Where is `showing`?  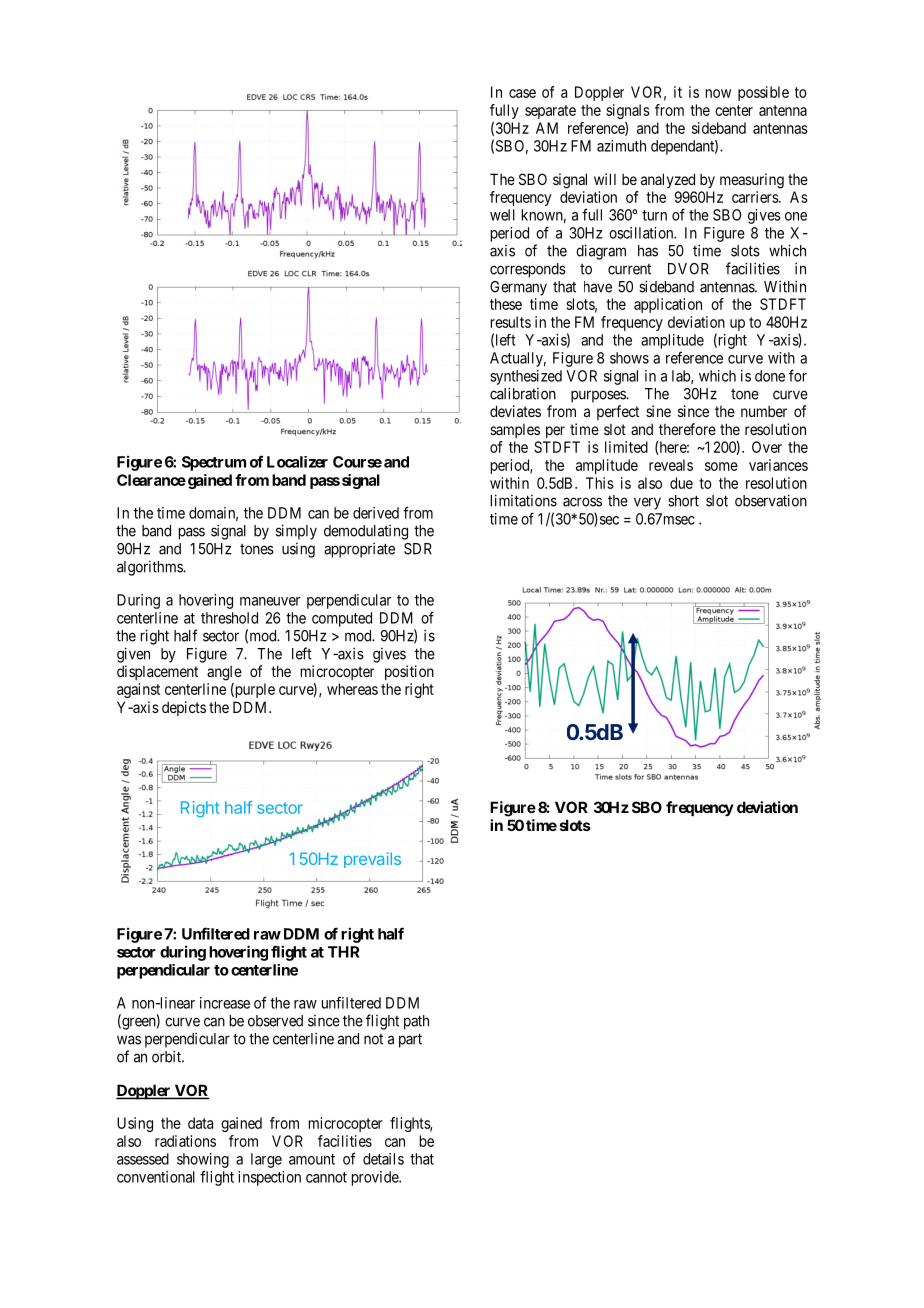 showing is located at coordinates (203, 1160).
